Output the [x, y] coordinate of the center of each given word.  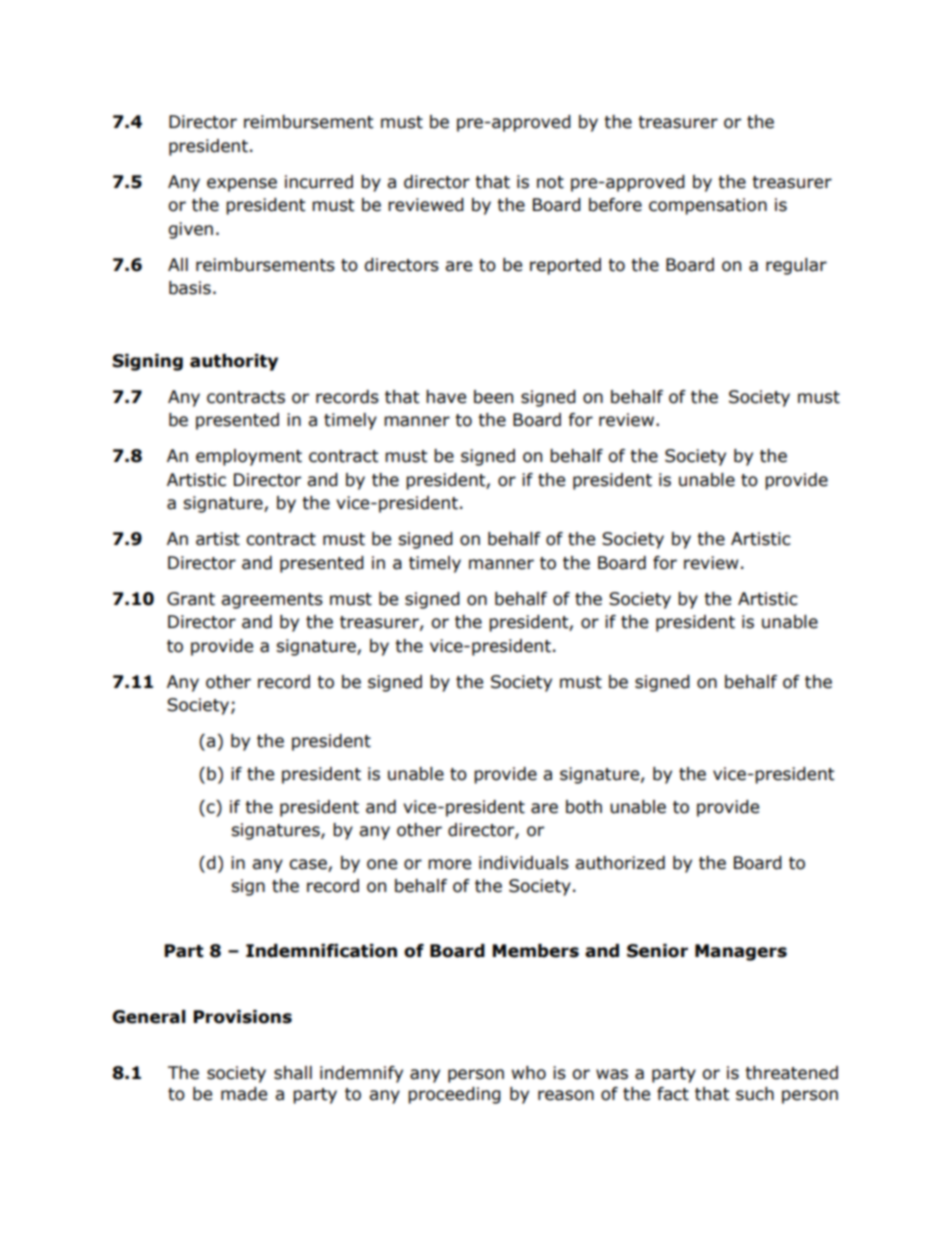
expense [242, 185]
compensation [708, 206]
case [308, 864]
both [584, 807]
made [244, 1094]
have [446, 397]
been [493, 397]
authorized [620, 863]
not [550, 182]
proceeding [454, 1095]
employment [249, 457]
